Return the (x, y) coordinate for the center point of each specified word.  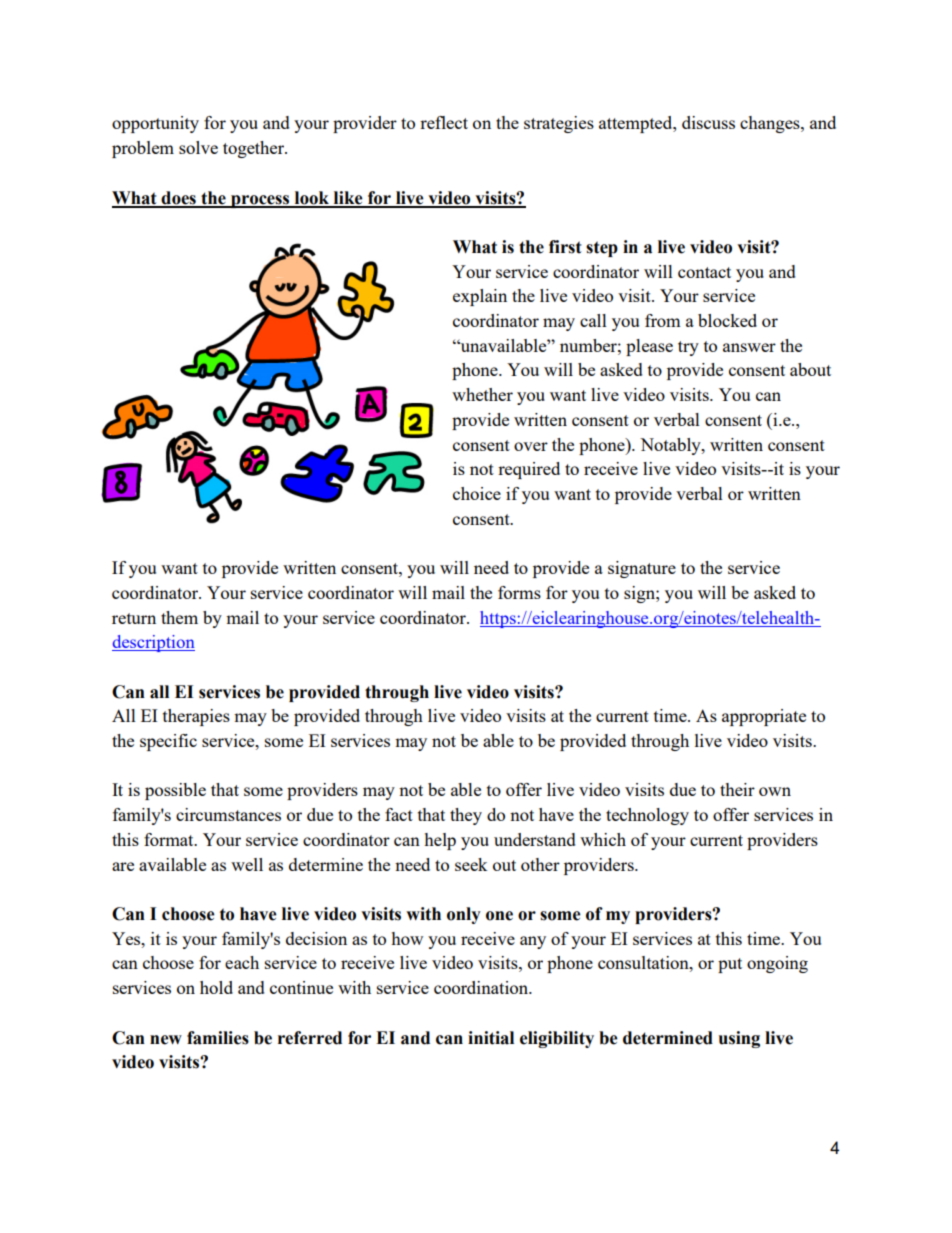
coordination (482, 987)
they (466, 816)
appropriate (764, 717)
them (179, 617)
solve (198, 147)
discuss (708, 122)
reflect (444, 122)
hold (216, 987)
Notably (671, 446)
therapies (196, 717)
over (531, 446)
